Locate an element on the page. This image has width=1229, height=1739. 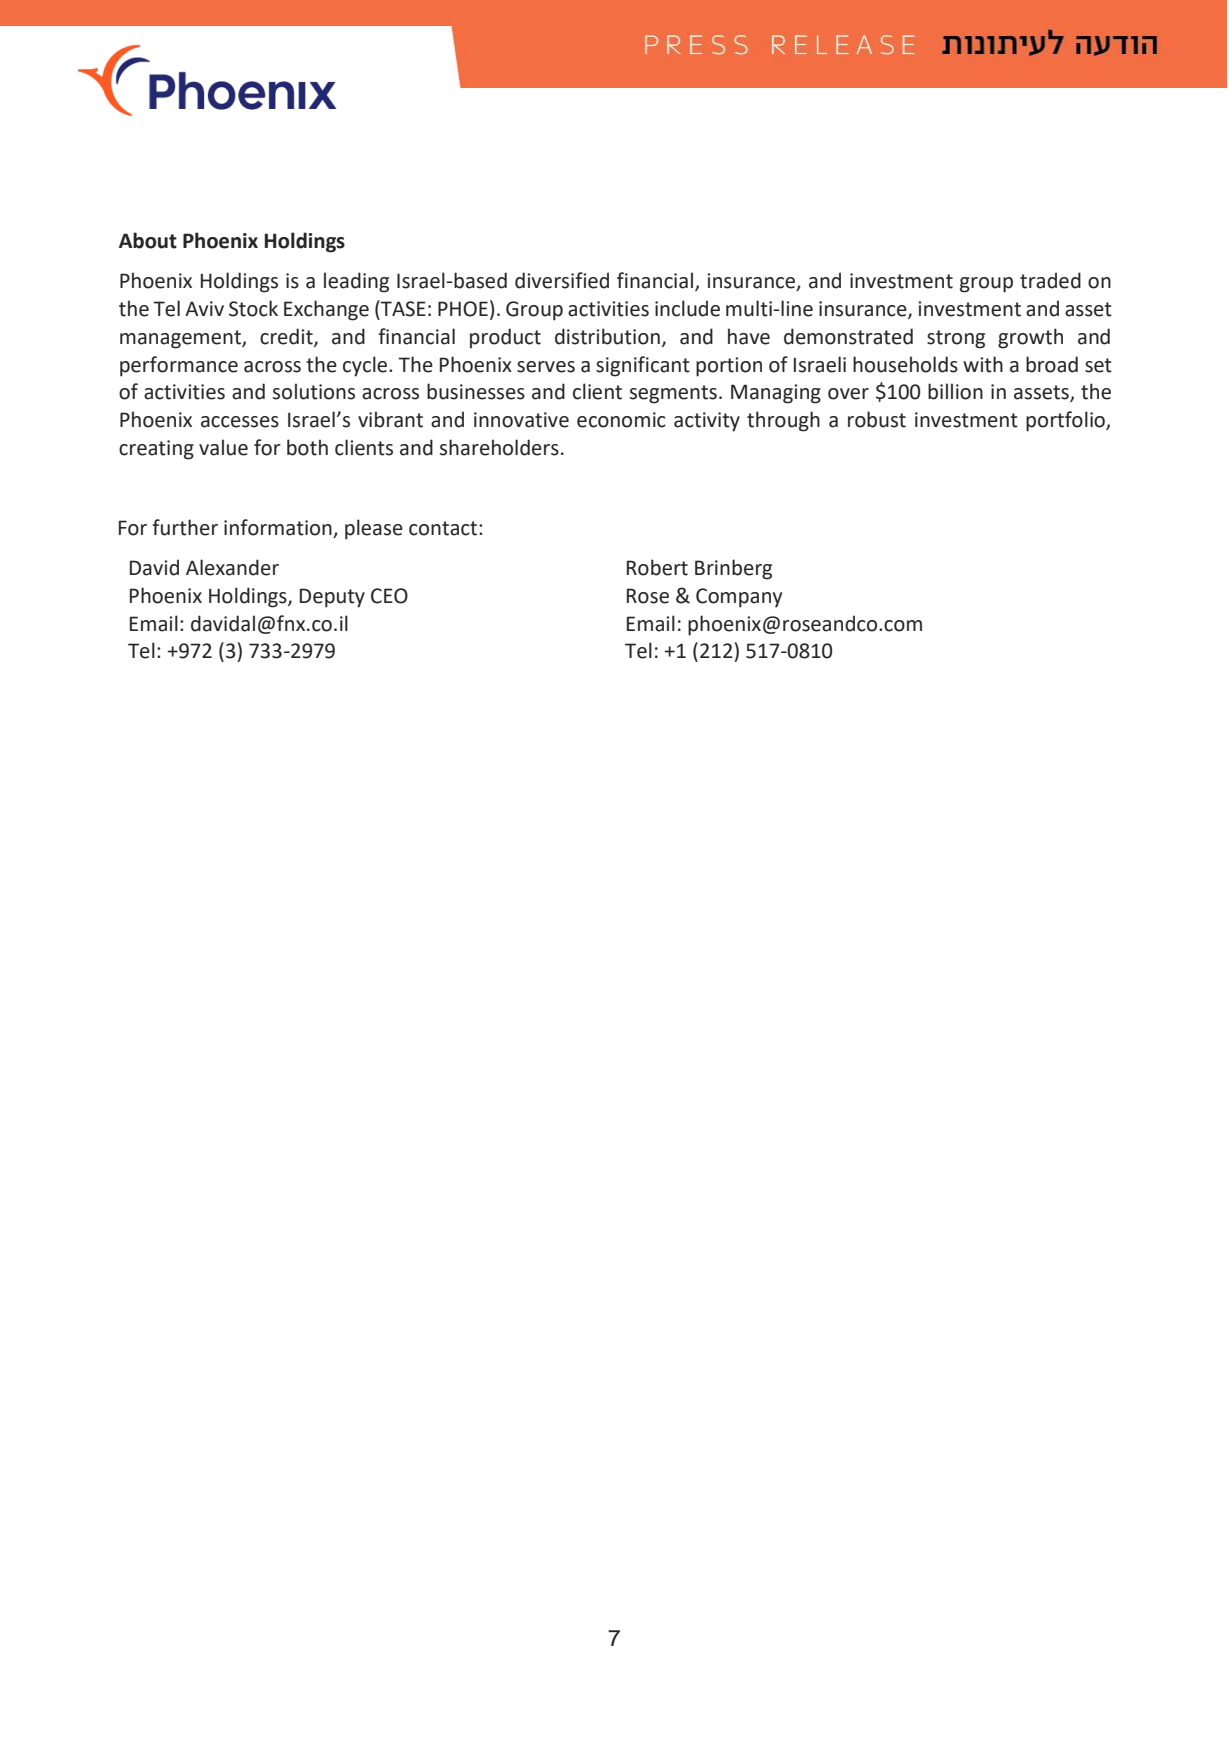
Robert is located at coordinates (657, 567).
